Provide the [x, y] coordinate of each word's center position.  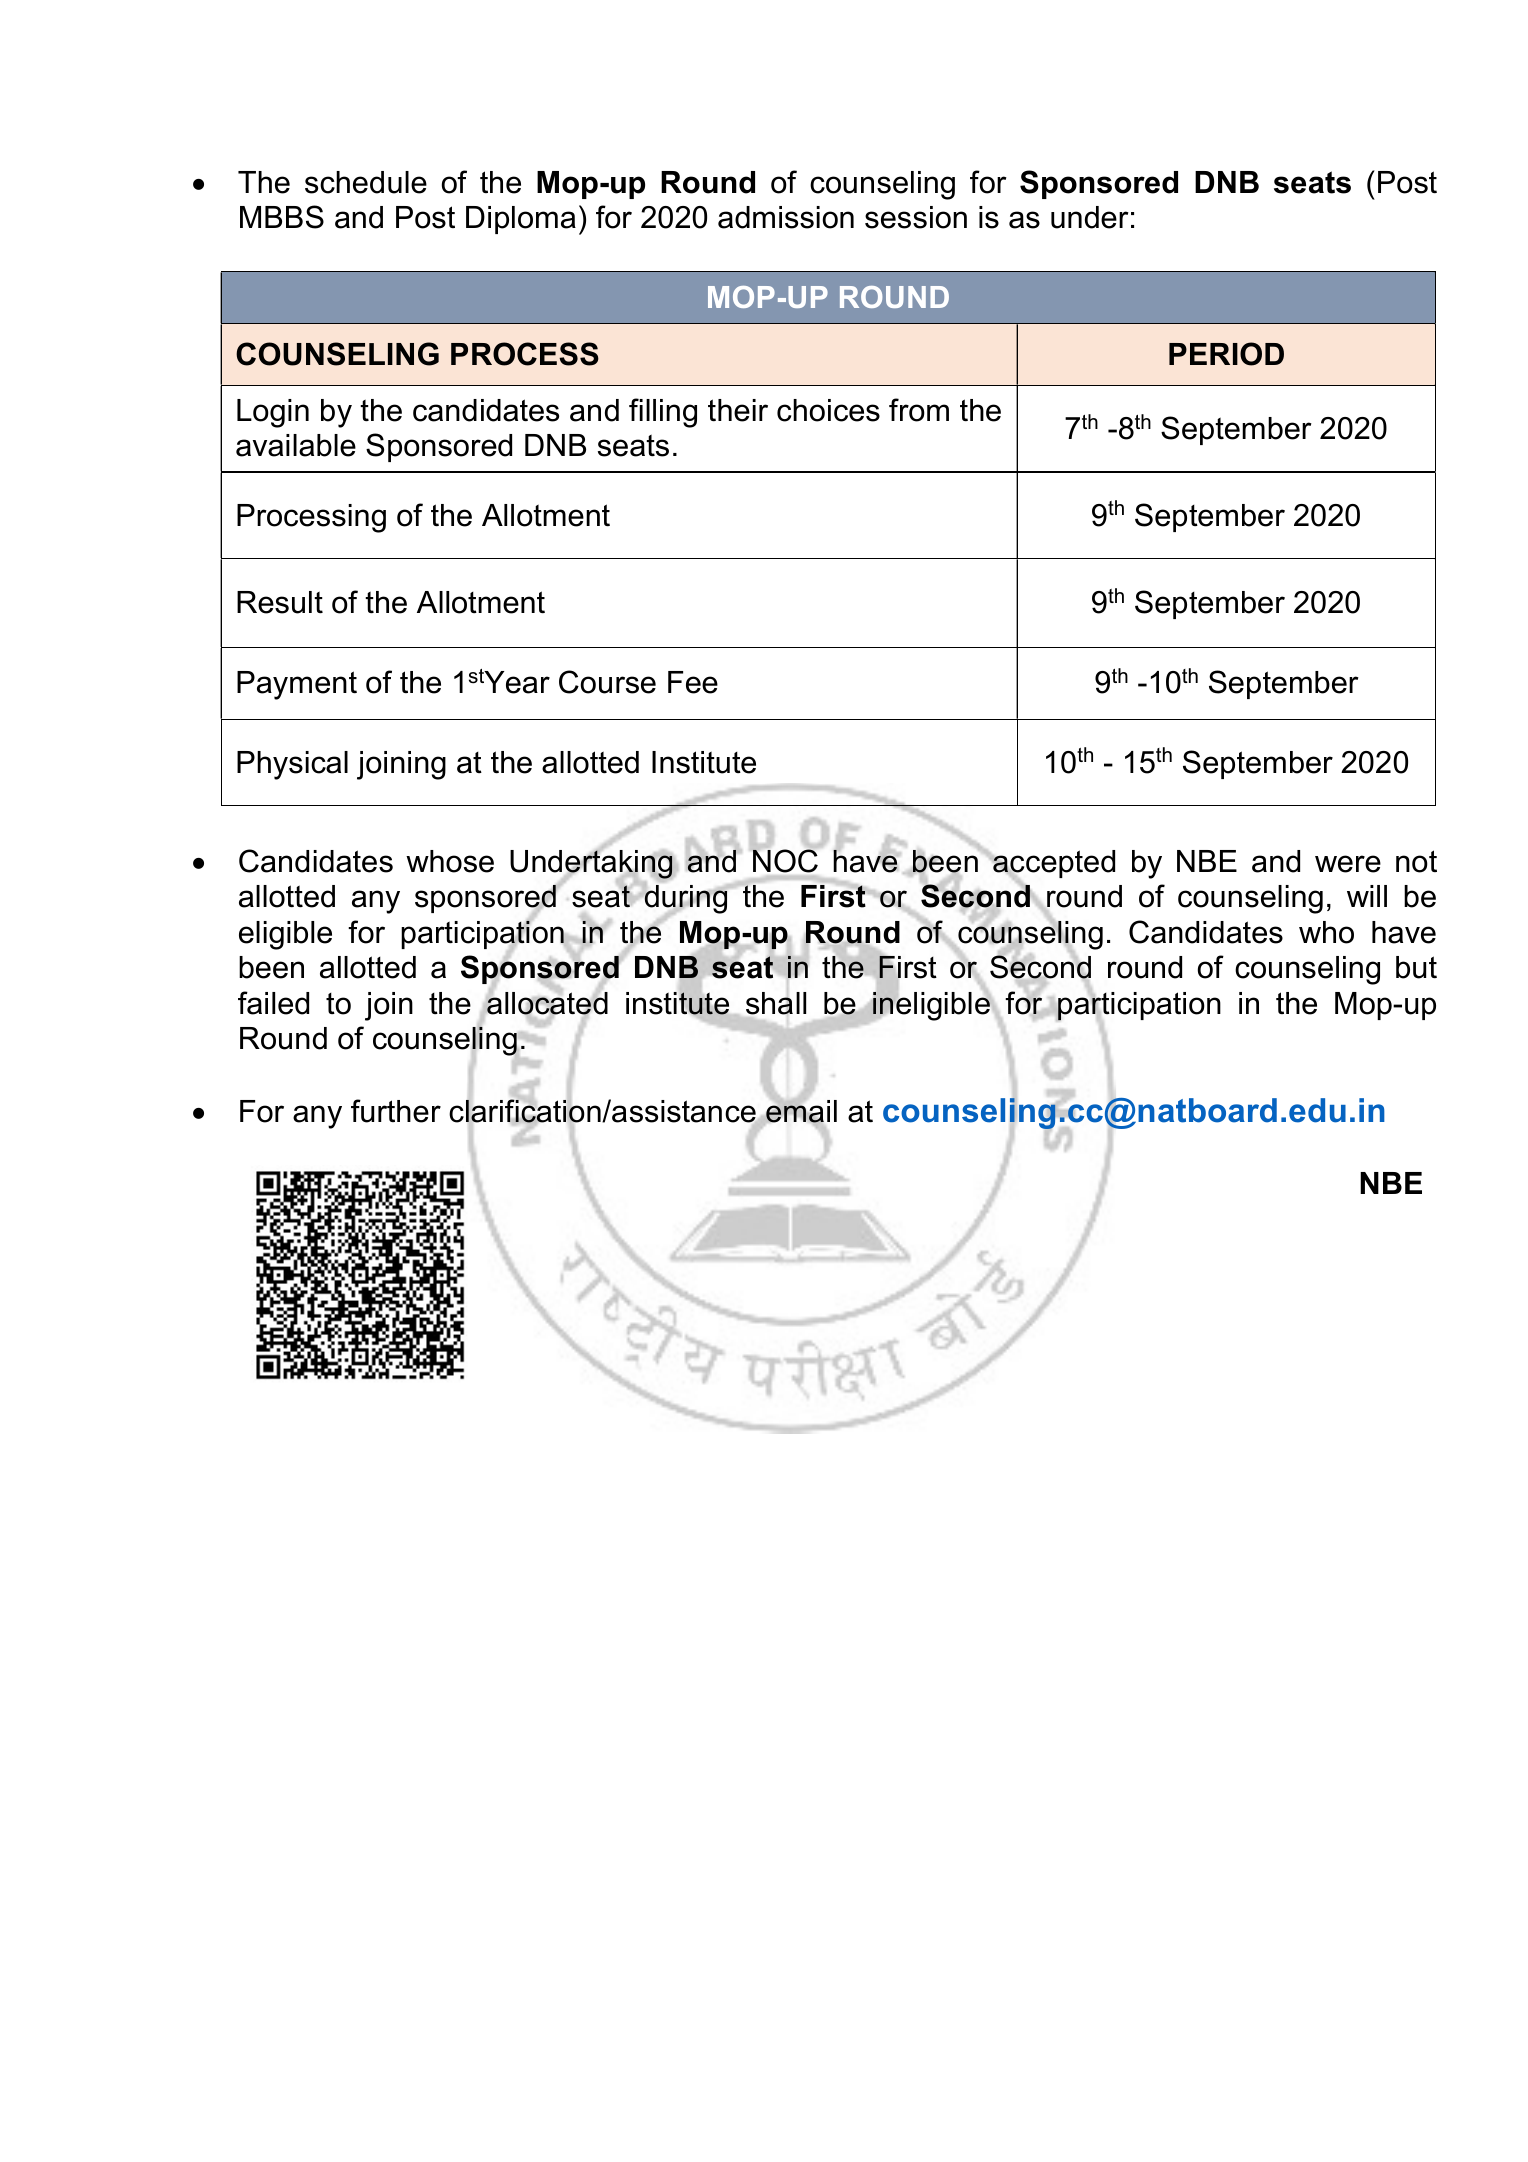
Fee [693, 682]
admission [786, 217]
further [396, 1111]
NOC [785, 861]
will [1367, 896]
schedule [366, 182]
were [1348, 864]
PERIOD [1226, 354]
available [296, 445]
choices [828, 410]
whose [450, 861]
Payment [297, 685]
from [919, 410]
